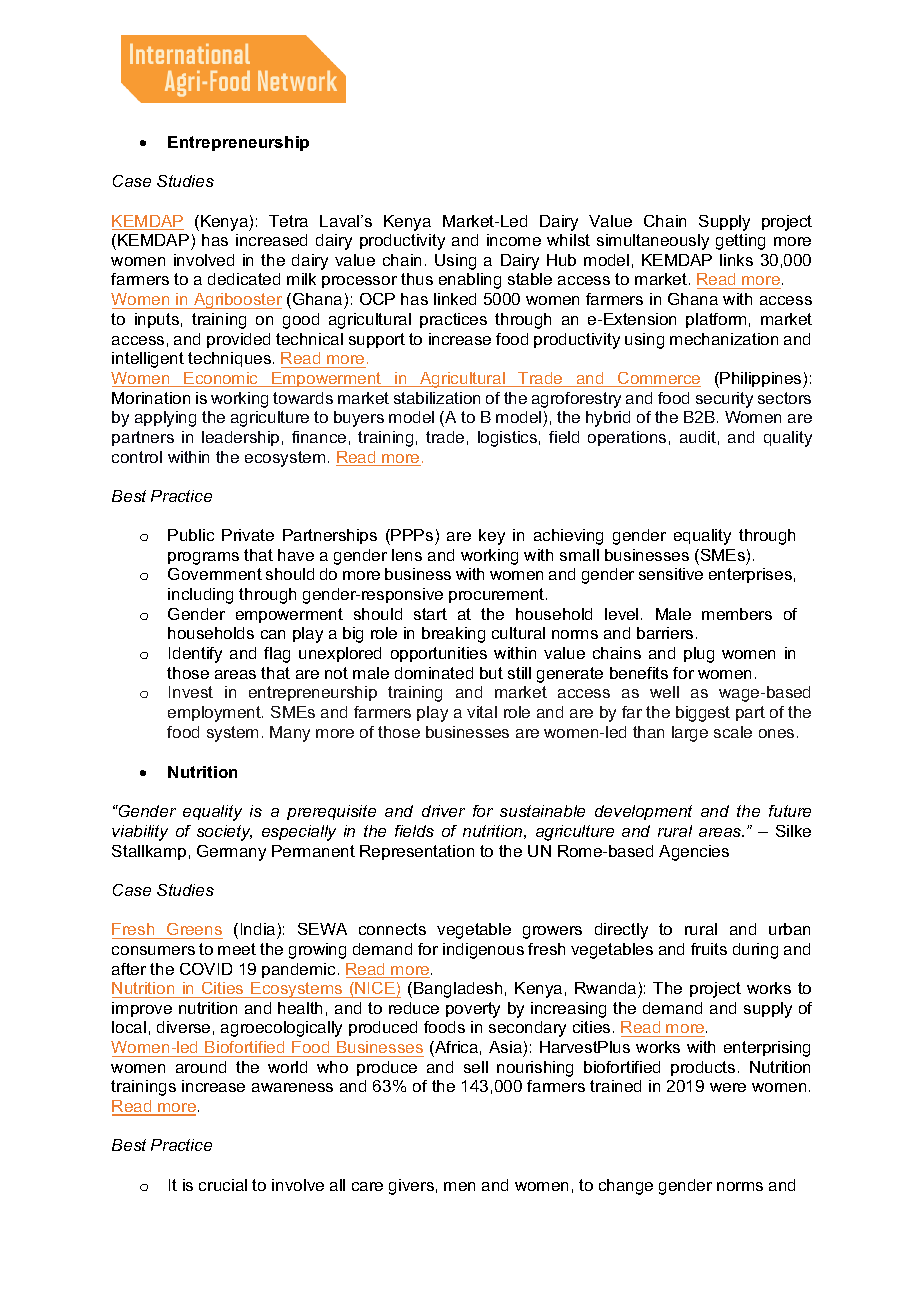 The height and width of the screenshot is (1308, 924). I want to click on biggest, so click(703, 714).
